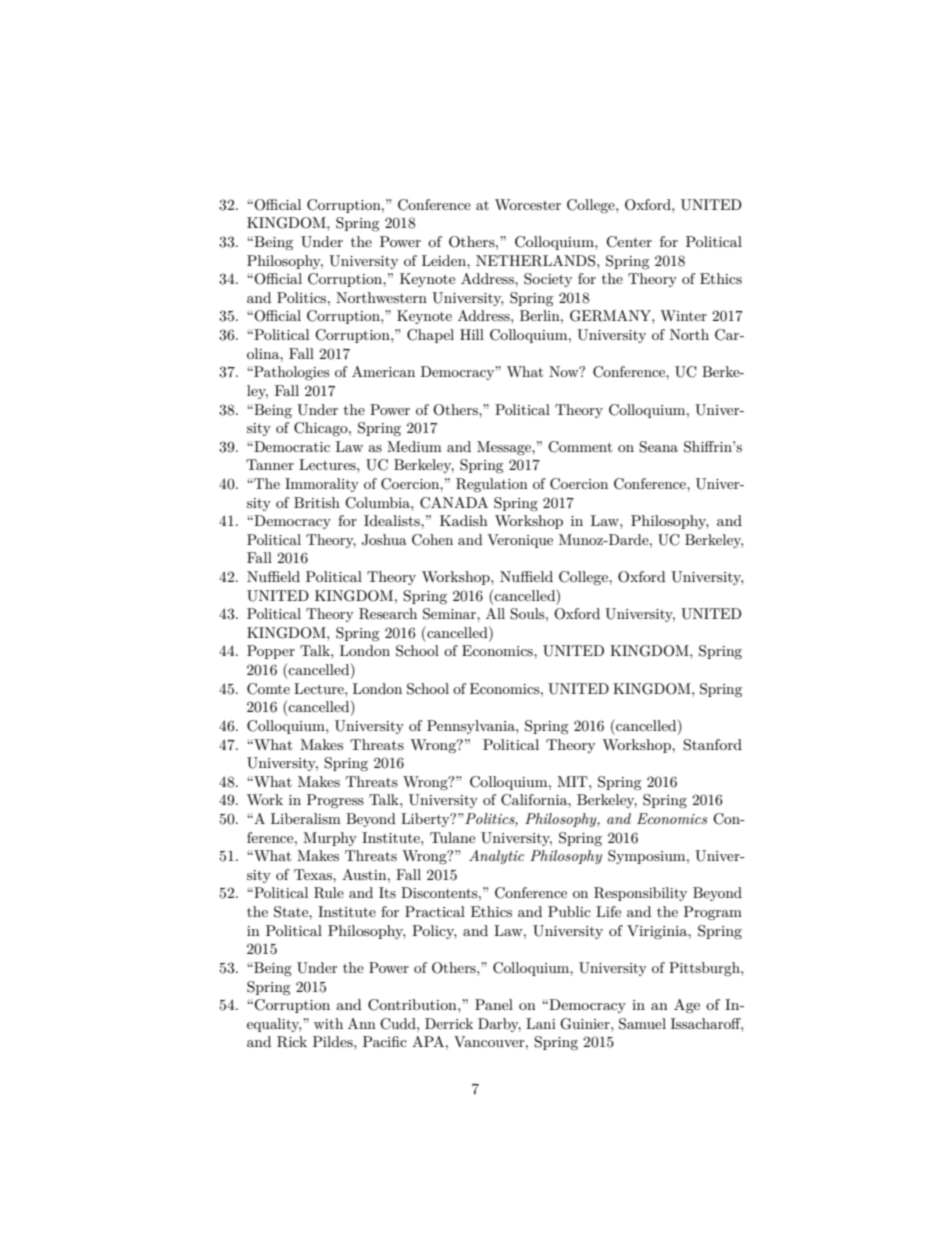  What do you see at coordinates (322, 485) in the page?
I see `Immorality` at bounding box center [322, 485].
